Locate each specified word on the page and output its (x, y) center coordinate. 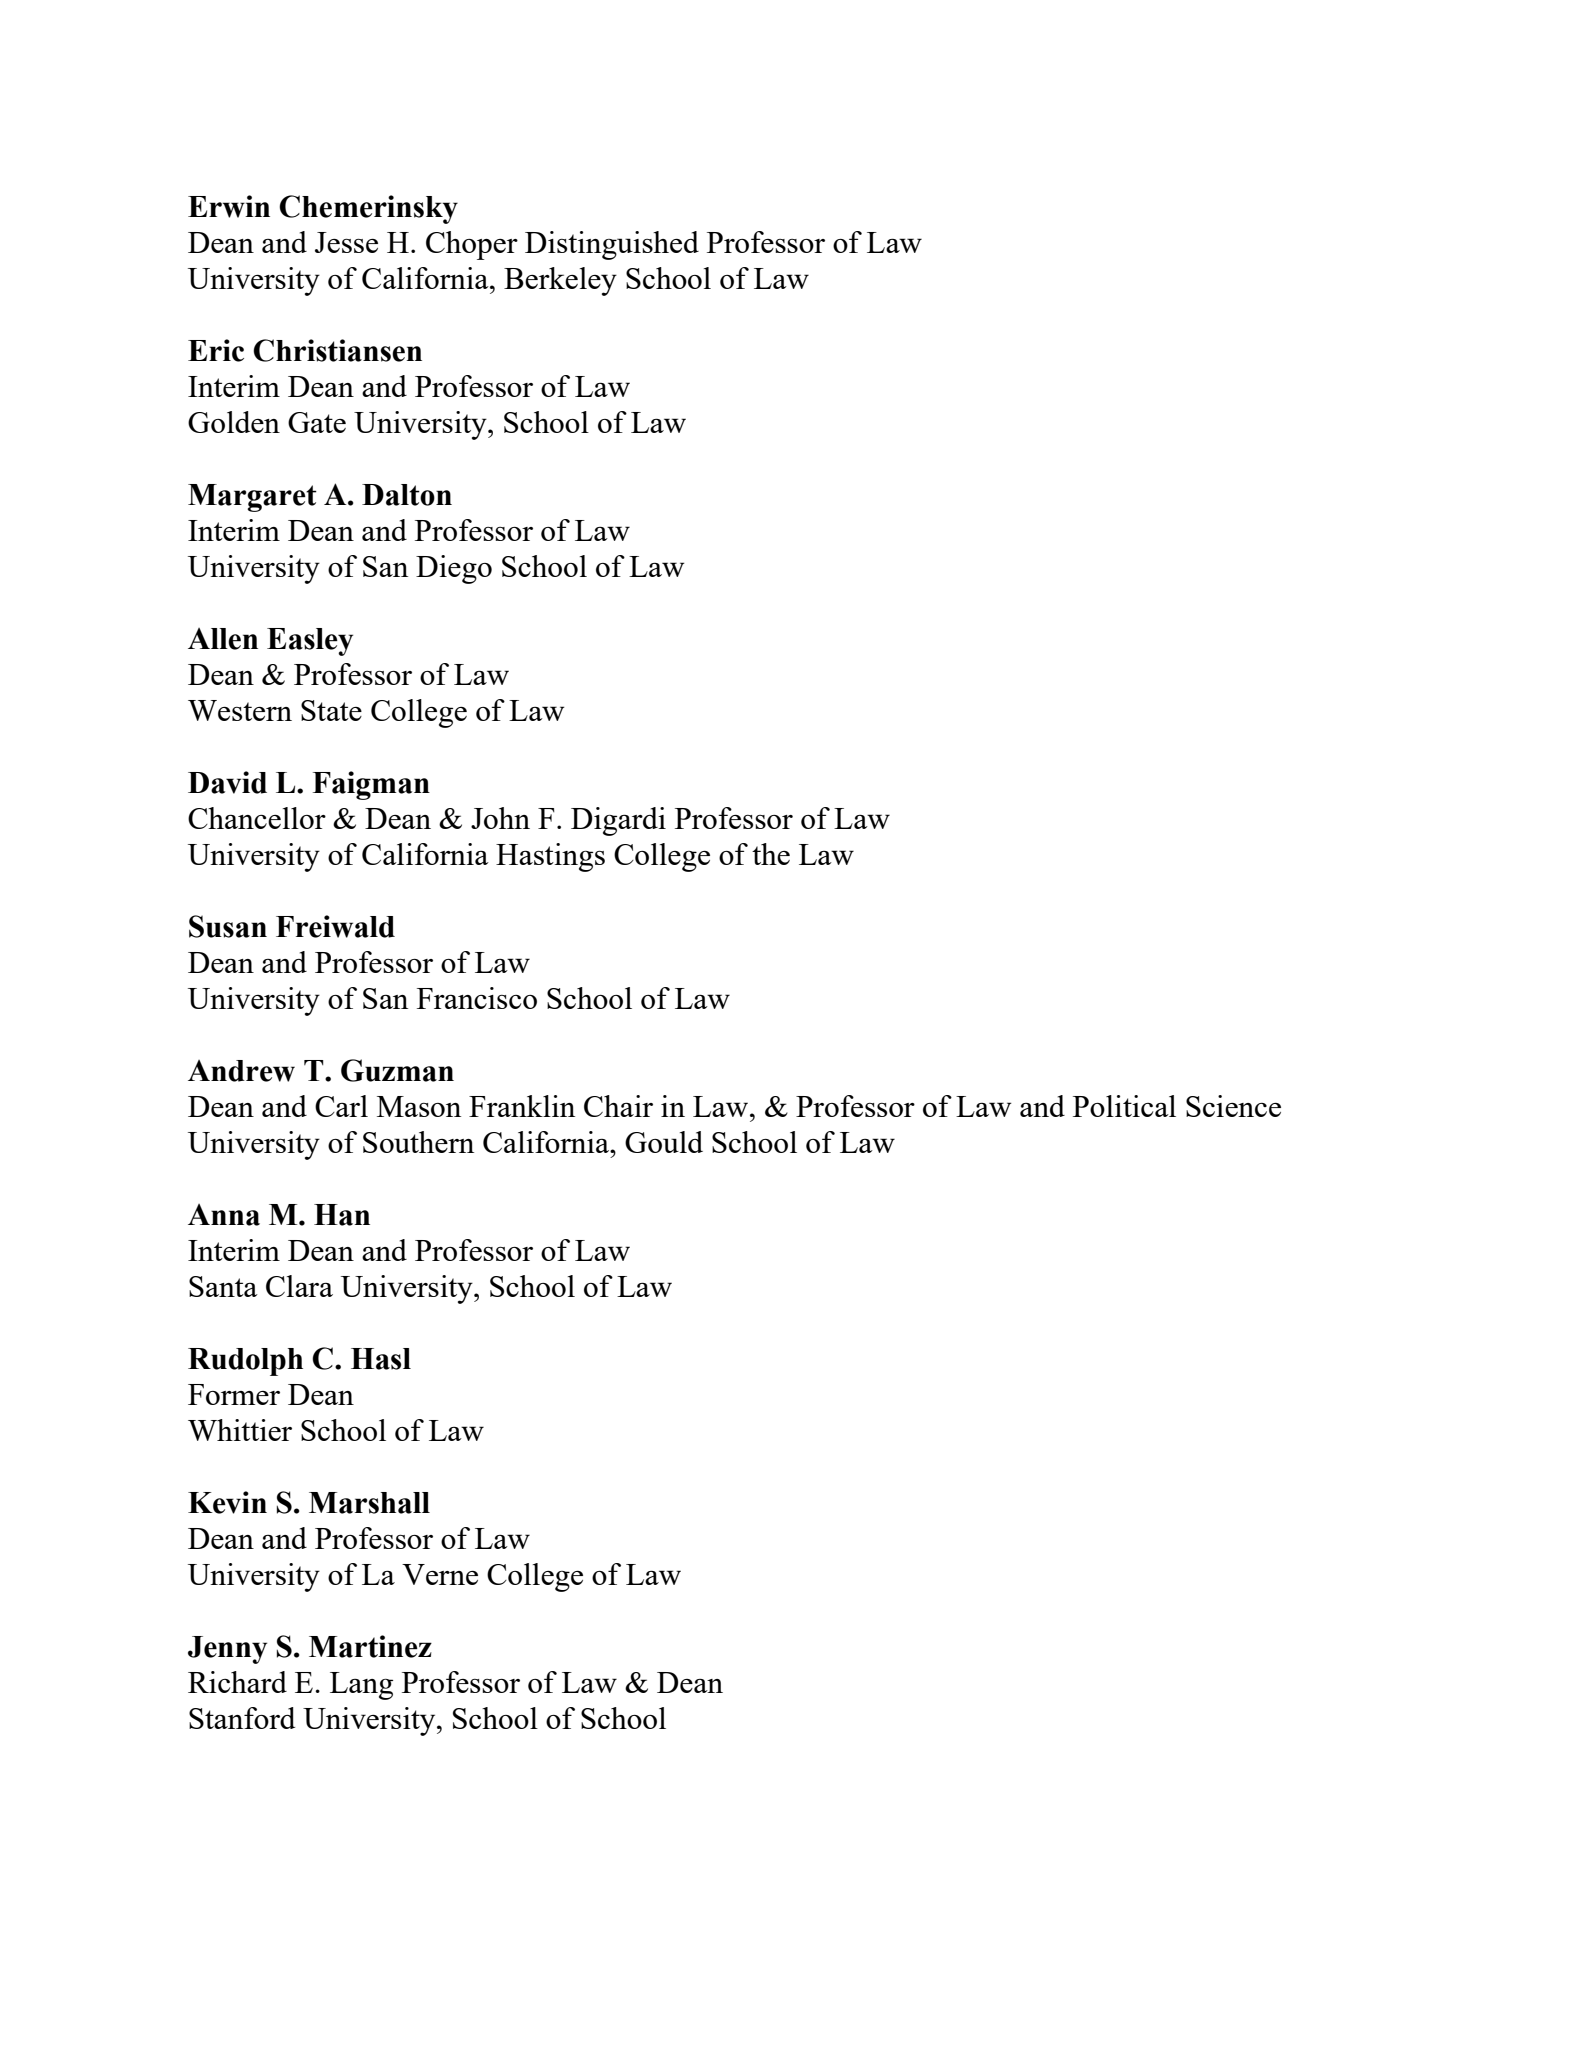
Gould (664, 1142)
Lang (361, 1686)
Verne (440, 1574)
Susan (228, 926)
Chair (618, 1106)
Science (1233, 1106)
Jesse (346, 242)
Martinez (370, 1646)
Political (1124, 1106)
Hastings (550, 857)
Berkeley (560, 281)
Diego (454, 569)
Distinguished (612, 245)
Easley (310, 642)
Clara (299, 1286)
